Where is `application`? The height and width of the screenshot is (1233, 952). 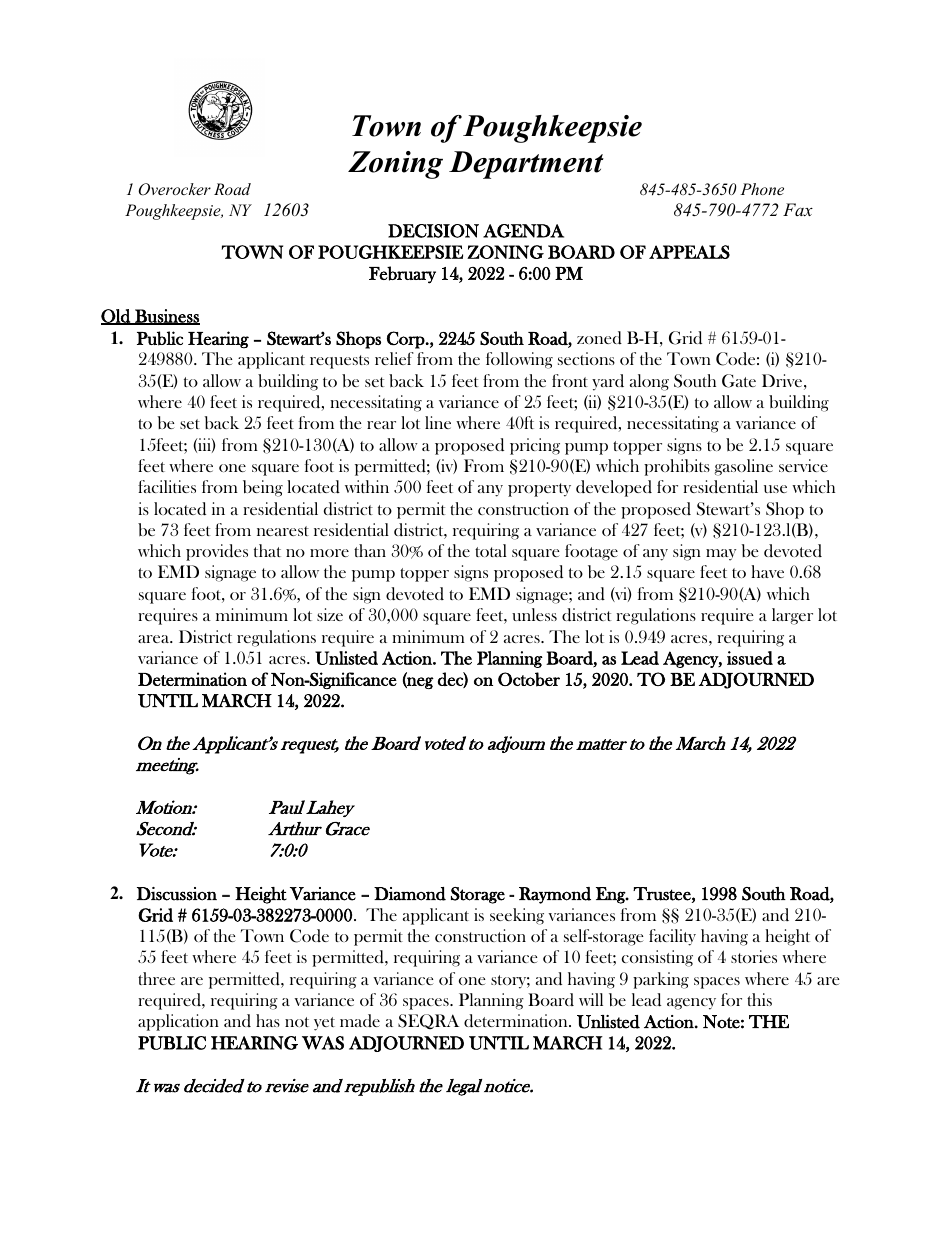
application is located at coordinates (178, 1022).
